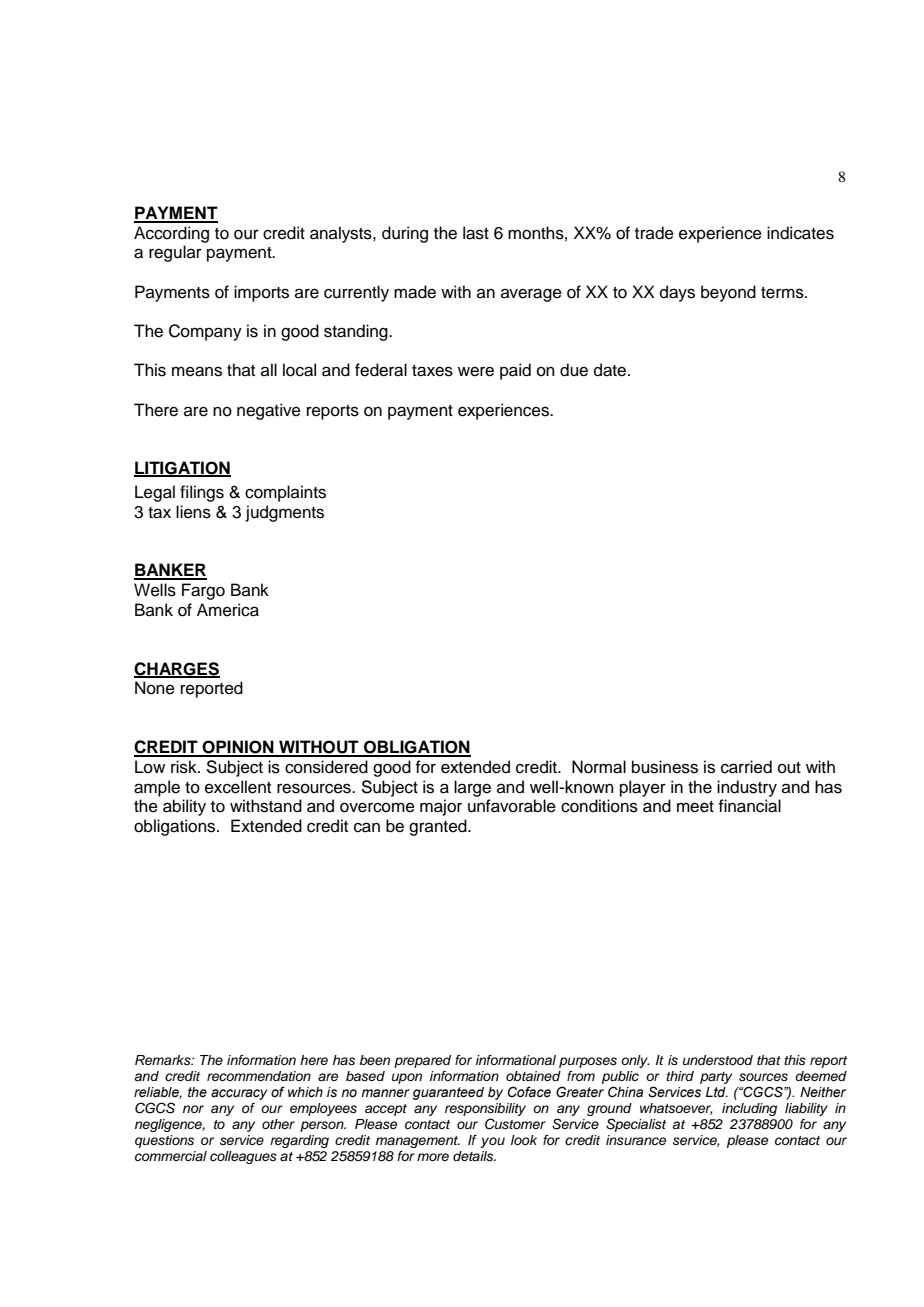 The height and width of the page is (1307, 924). Describe the element at coordinates (175, 253) in the page. I see `regular` at that location.
